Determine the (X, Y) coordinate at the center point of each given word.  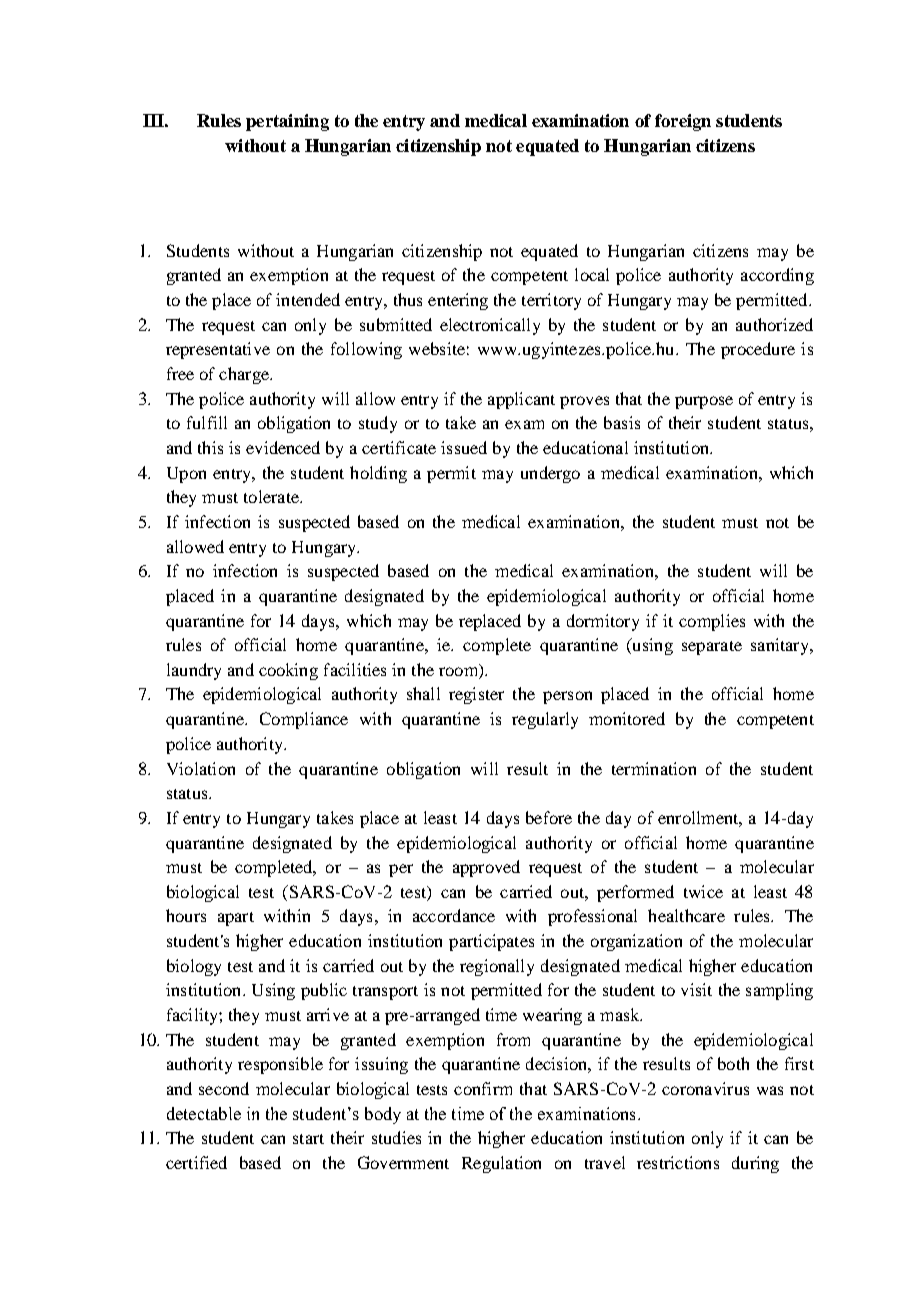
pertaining (287, 122)
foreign (683, 122)
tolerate (272, 496)
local (592, 274)
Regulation (501, 1164)
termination (654, 768)
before (549, 817)
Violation (201, 768)
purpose (704, 402)
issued (464, 447)
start (308, 1139)
